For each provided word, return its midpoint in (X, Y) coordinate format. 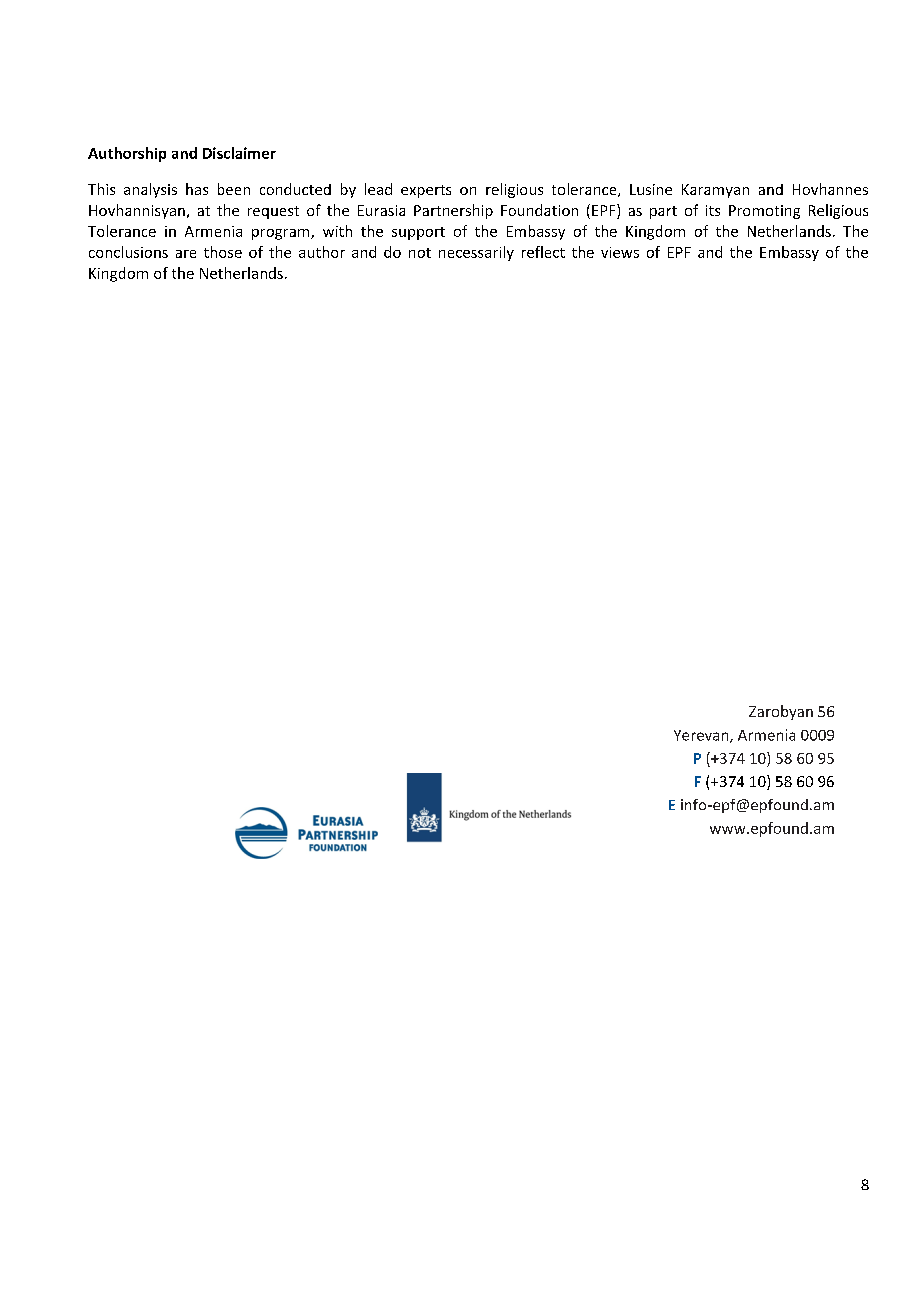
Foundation (539, 210)
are (186, 254)
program (282, 234)
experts (426, 191)
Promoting (764, 212)
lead (378, 189)
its (713, 210)
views (620, 252)
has (197, 189)
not (420, 253)
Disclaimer (239, 153)
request (273, 212)
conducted (295, 189)
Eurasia (381, 210)
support (418, 233)
